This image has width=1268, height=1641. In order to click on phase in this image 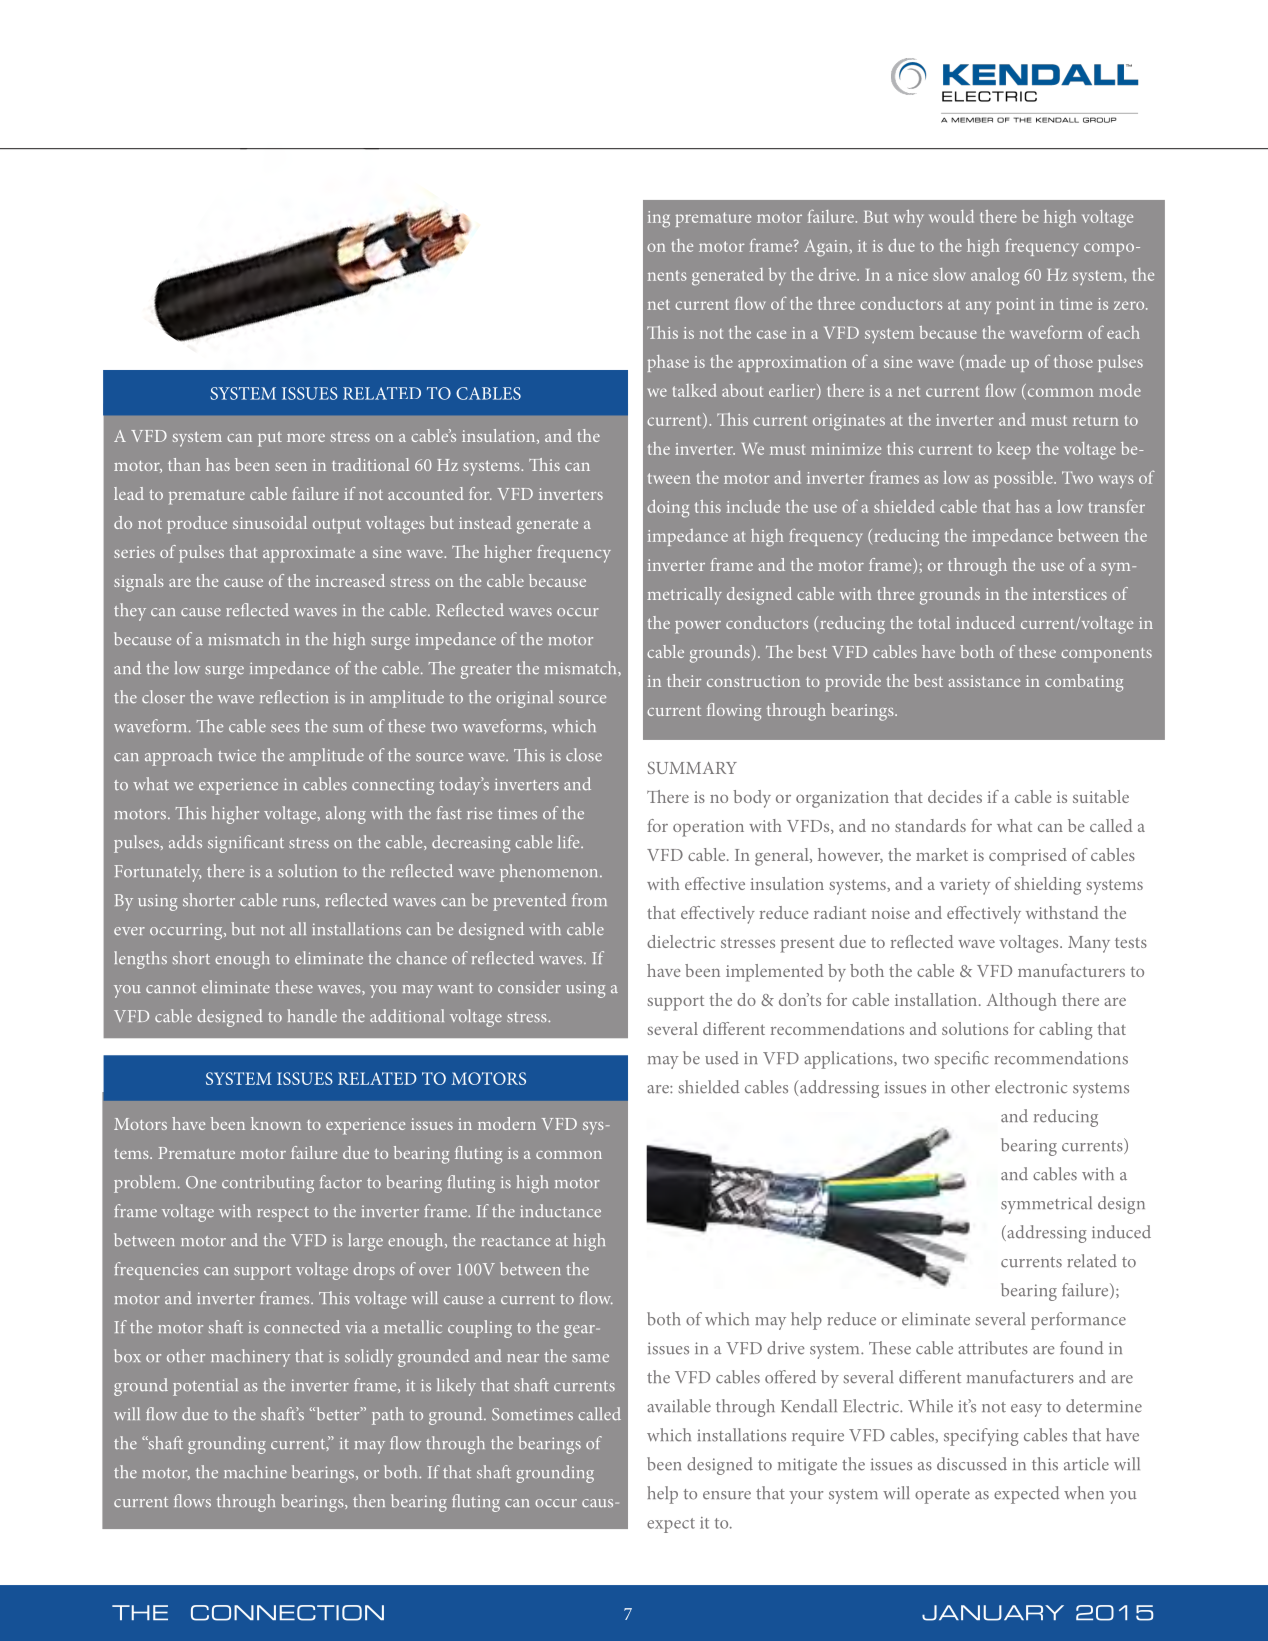, I will do `click(668, 363)`.
